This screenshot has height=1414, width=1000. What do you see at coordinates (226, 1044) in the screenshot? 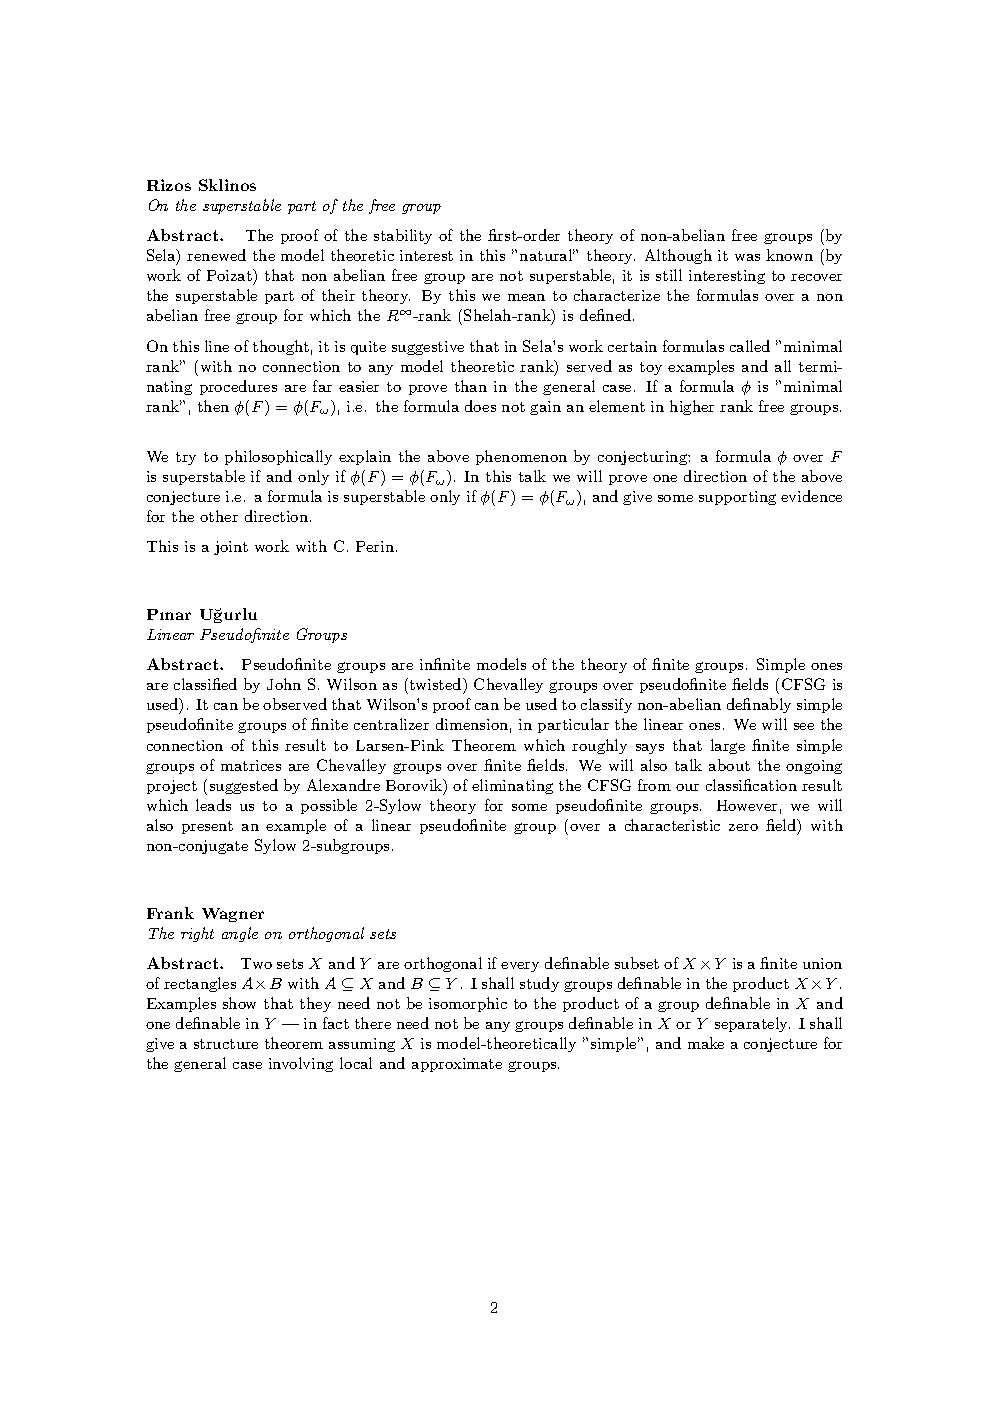
I see `structure` at bounding box center [226, 1044].
